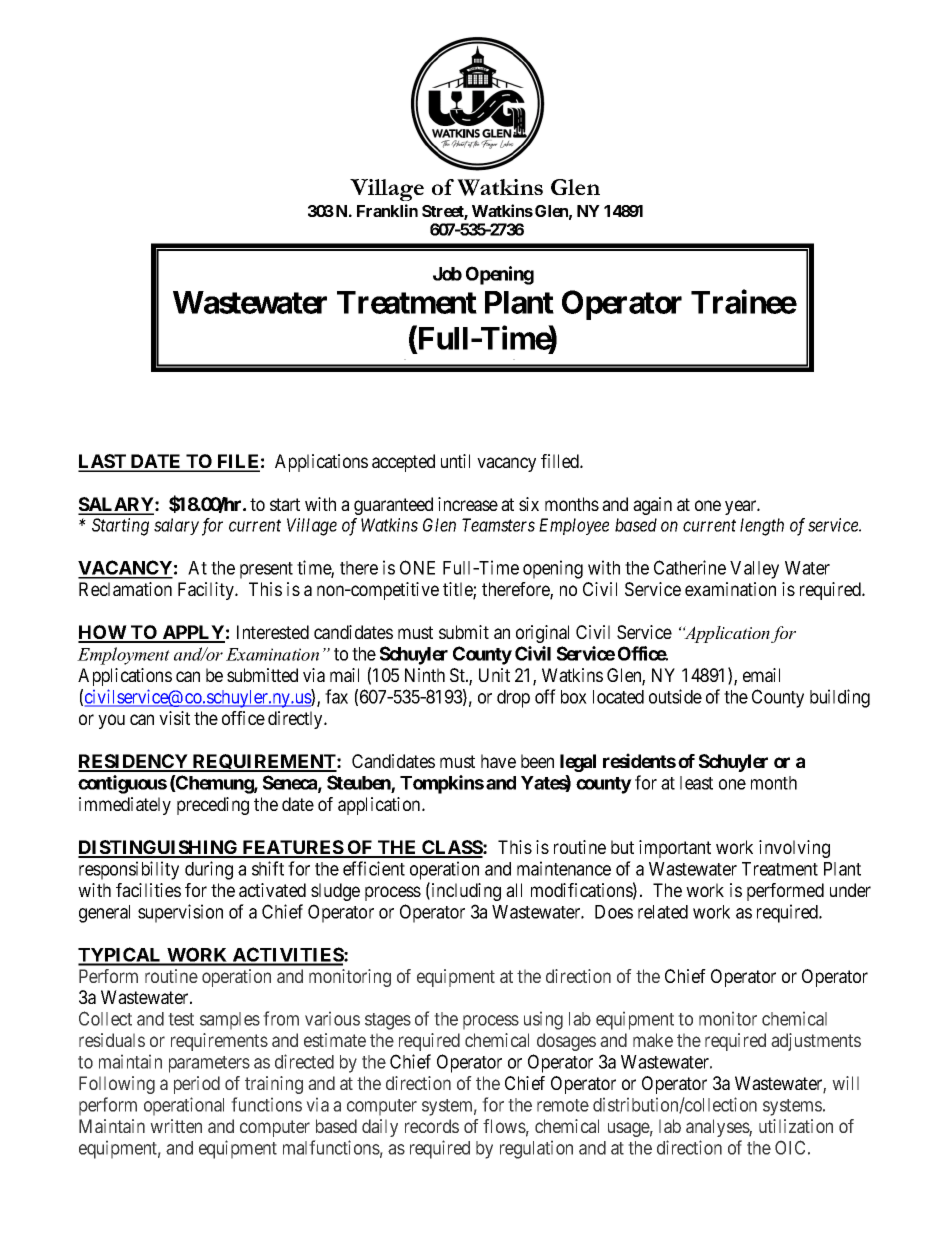  I want to click on Job, so click(447, 274).
